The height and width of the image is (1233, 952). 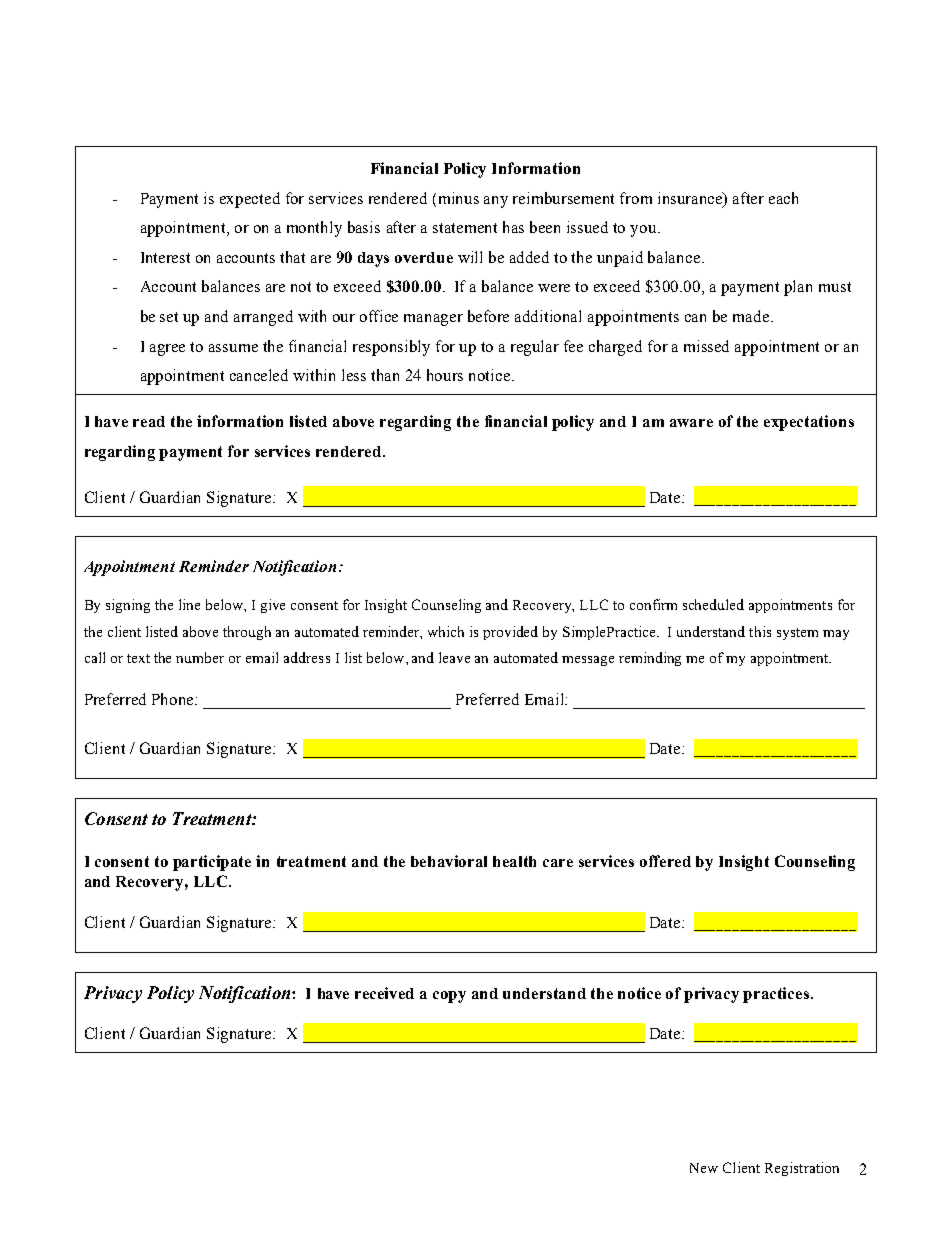 What do you see at coordinates (449, 861) in the image?
I see `behavioral` at bounding box center [449, 861].
